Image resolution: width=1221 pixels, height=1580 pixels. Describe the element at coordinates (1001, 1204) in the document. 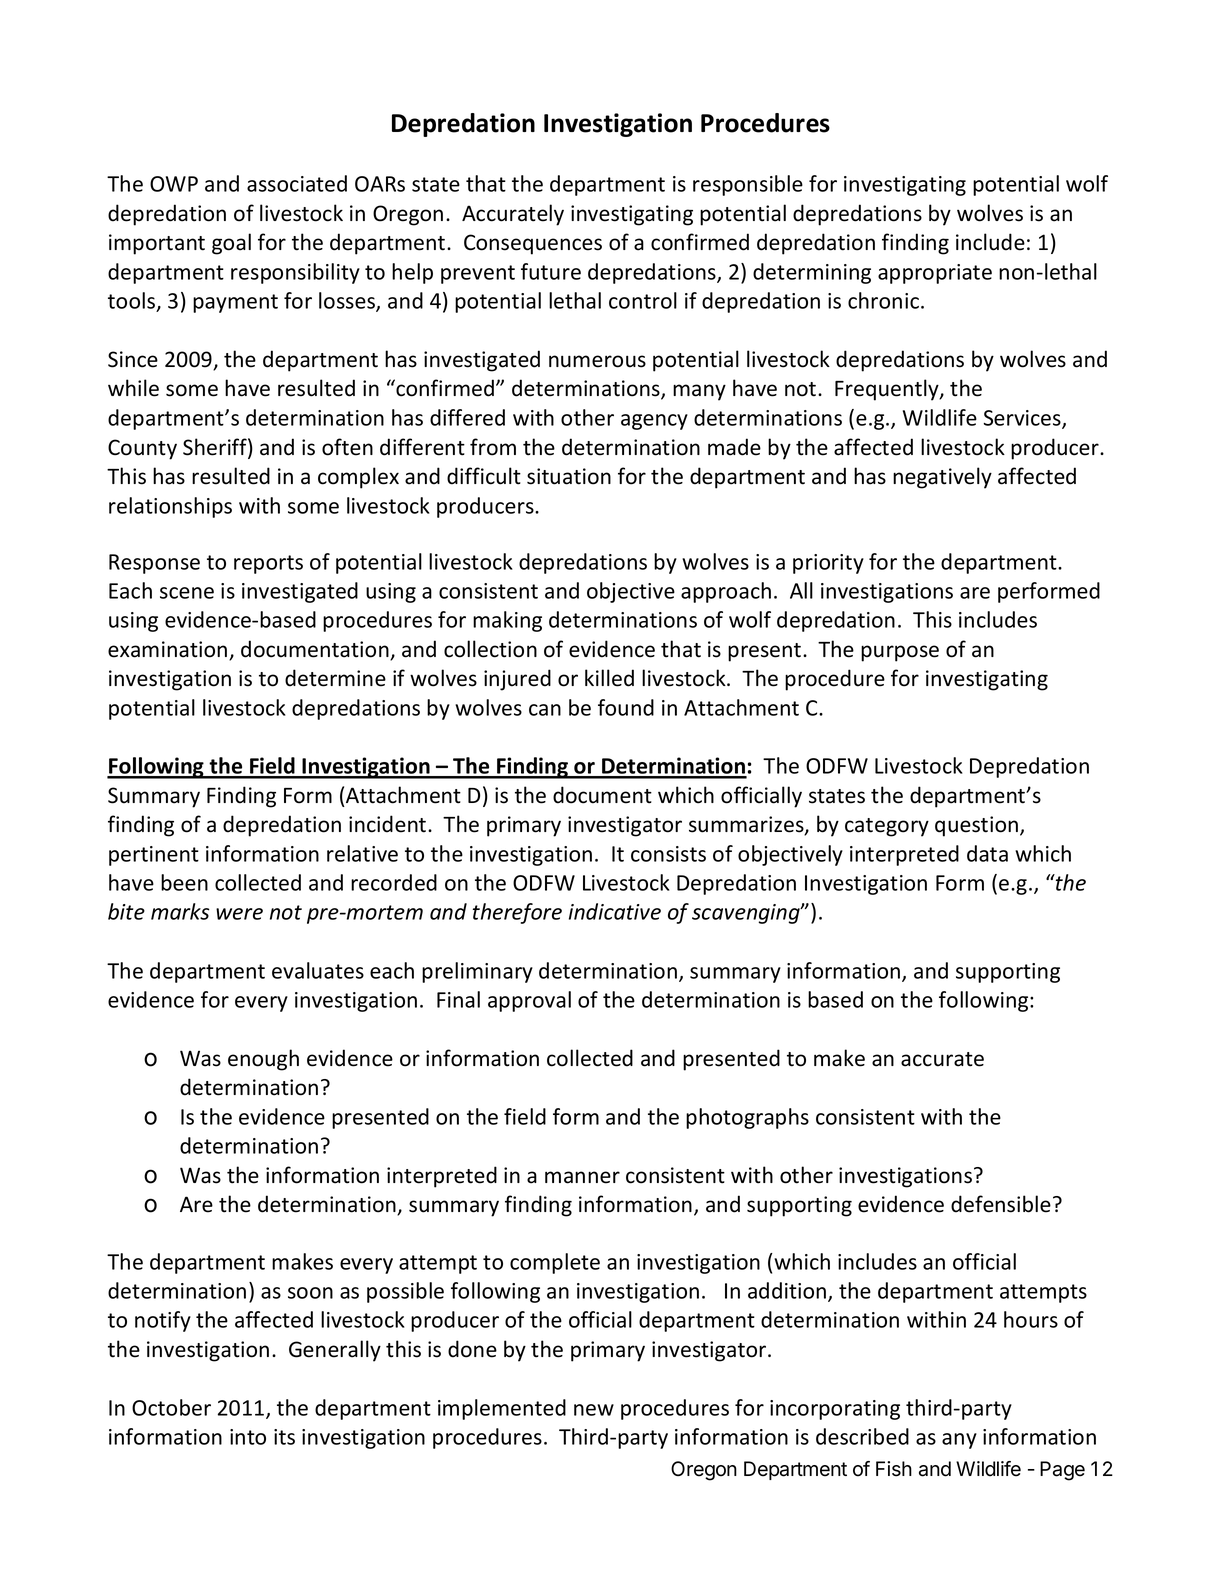

I see `defensible` at that location.
